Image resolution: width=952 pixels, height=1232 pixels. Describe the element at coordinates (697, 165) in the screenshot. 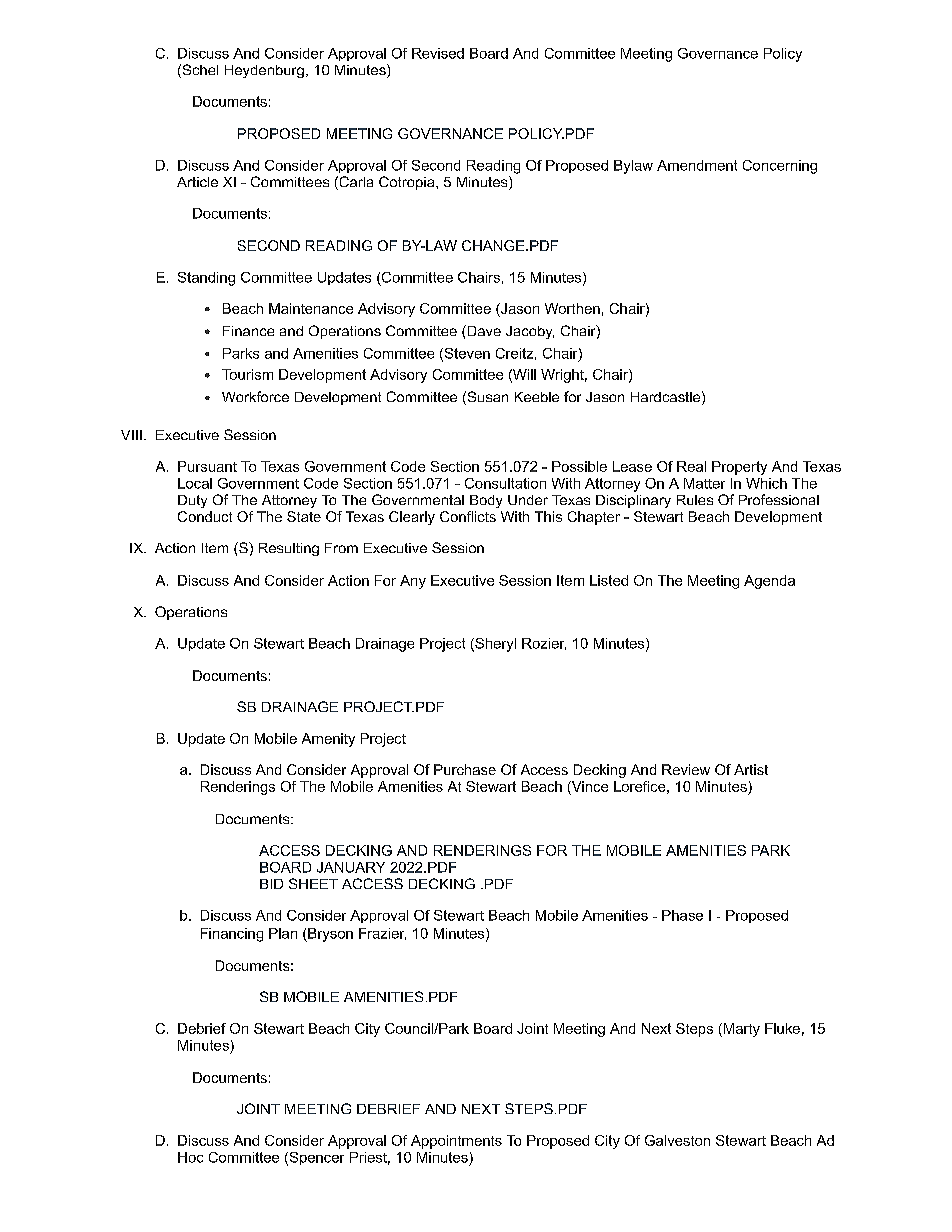

I see `Amendment` at that location.
